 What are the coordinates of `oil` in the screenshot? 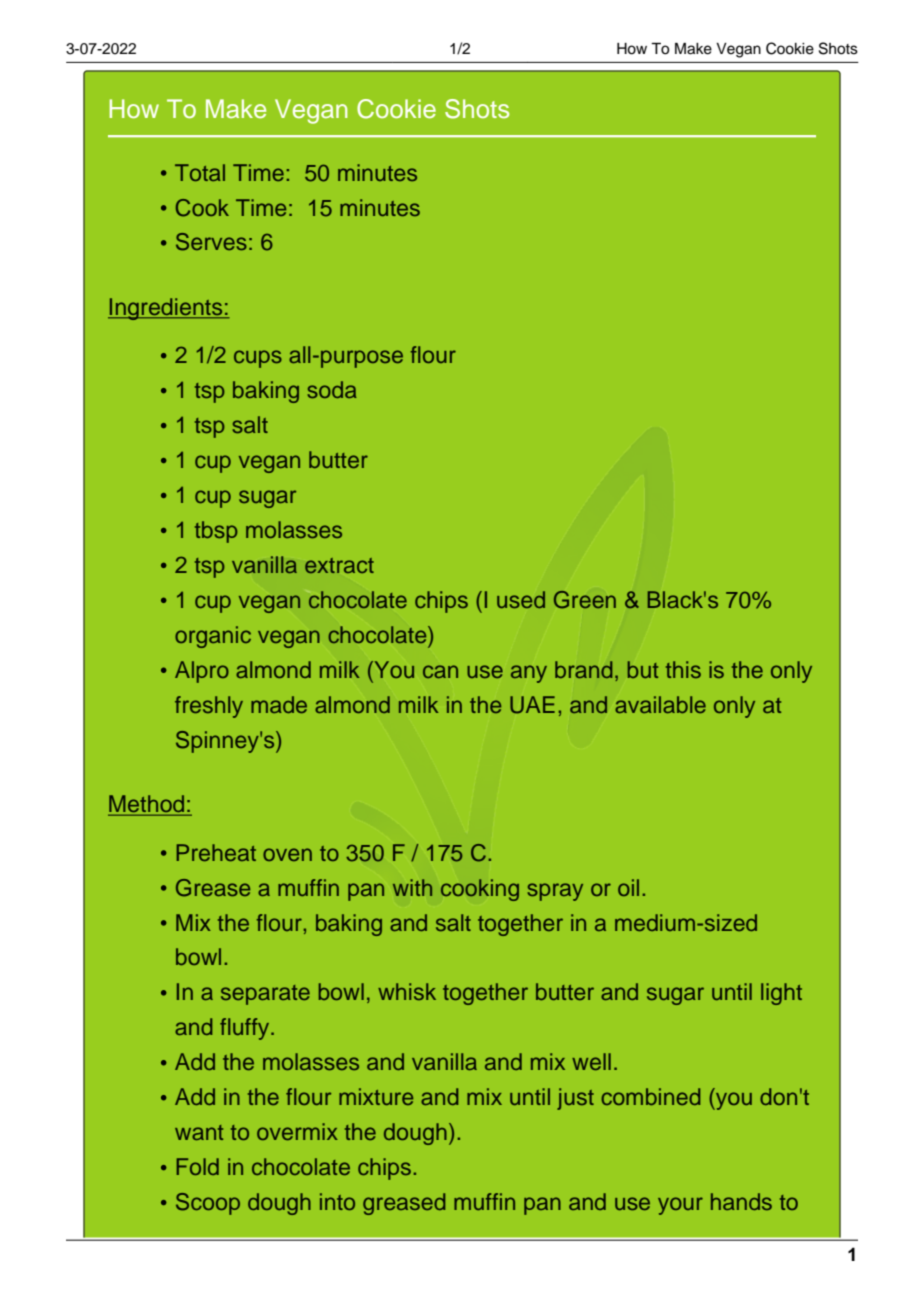 It's located at (628, 887).
